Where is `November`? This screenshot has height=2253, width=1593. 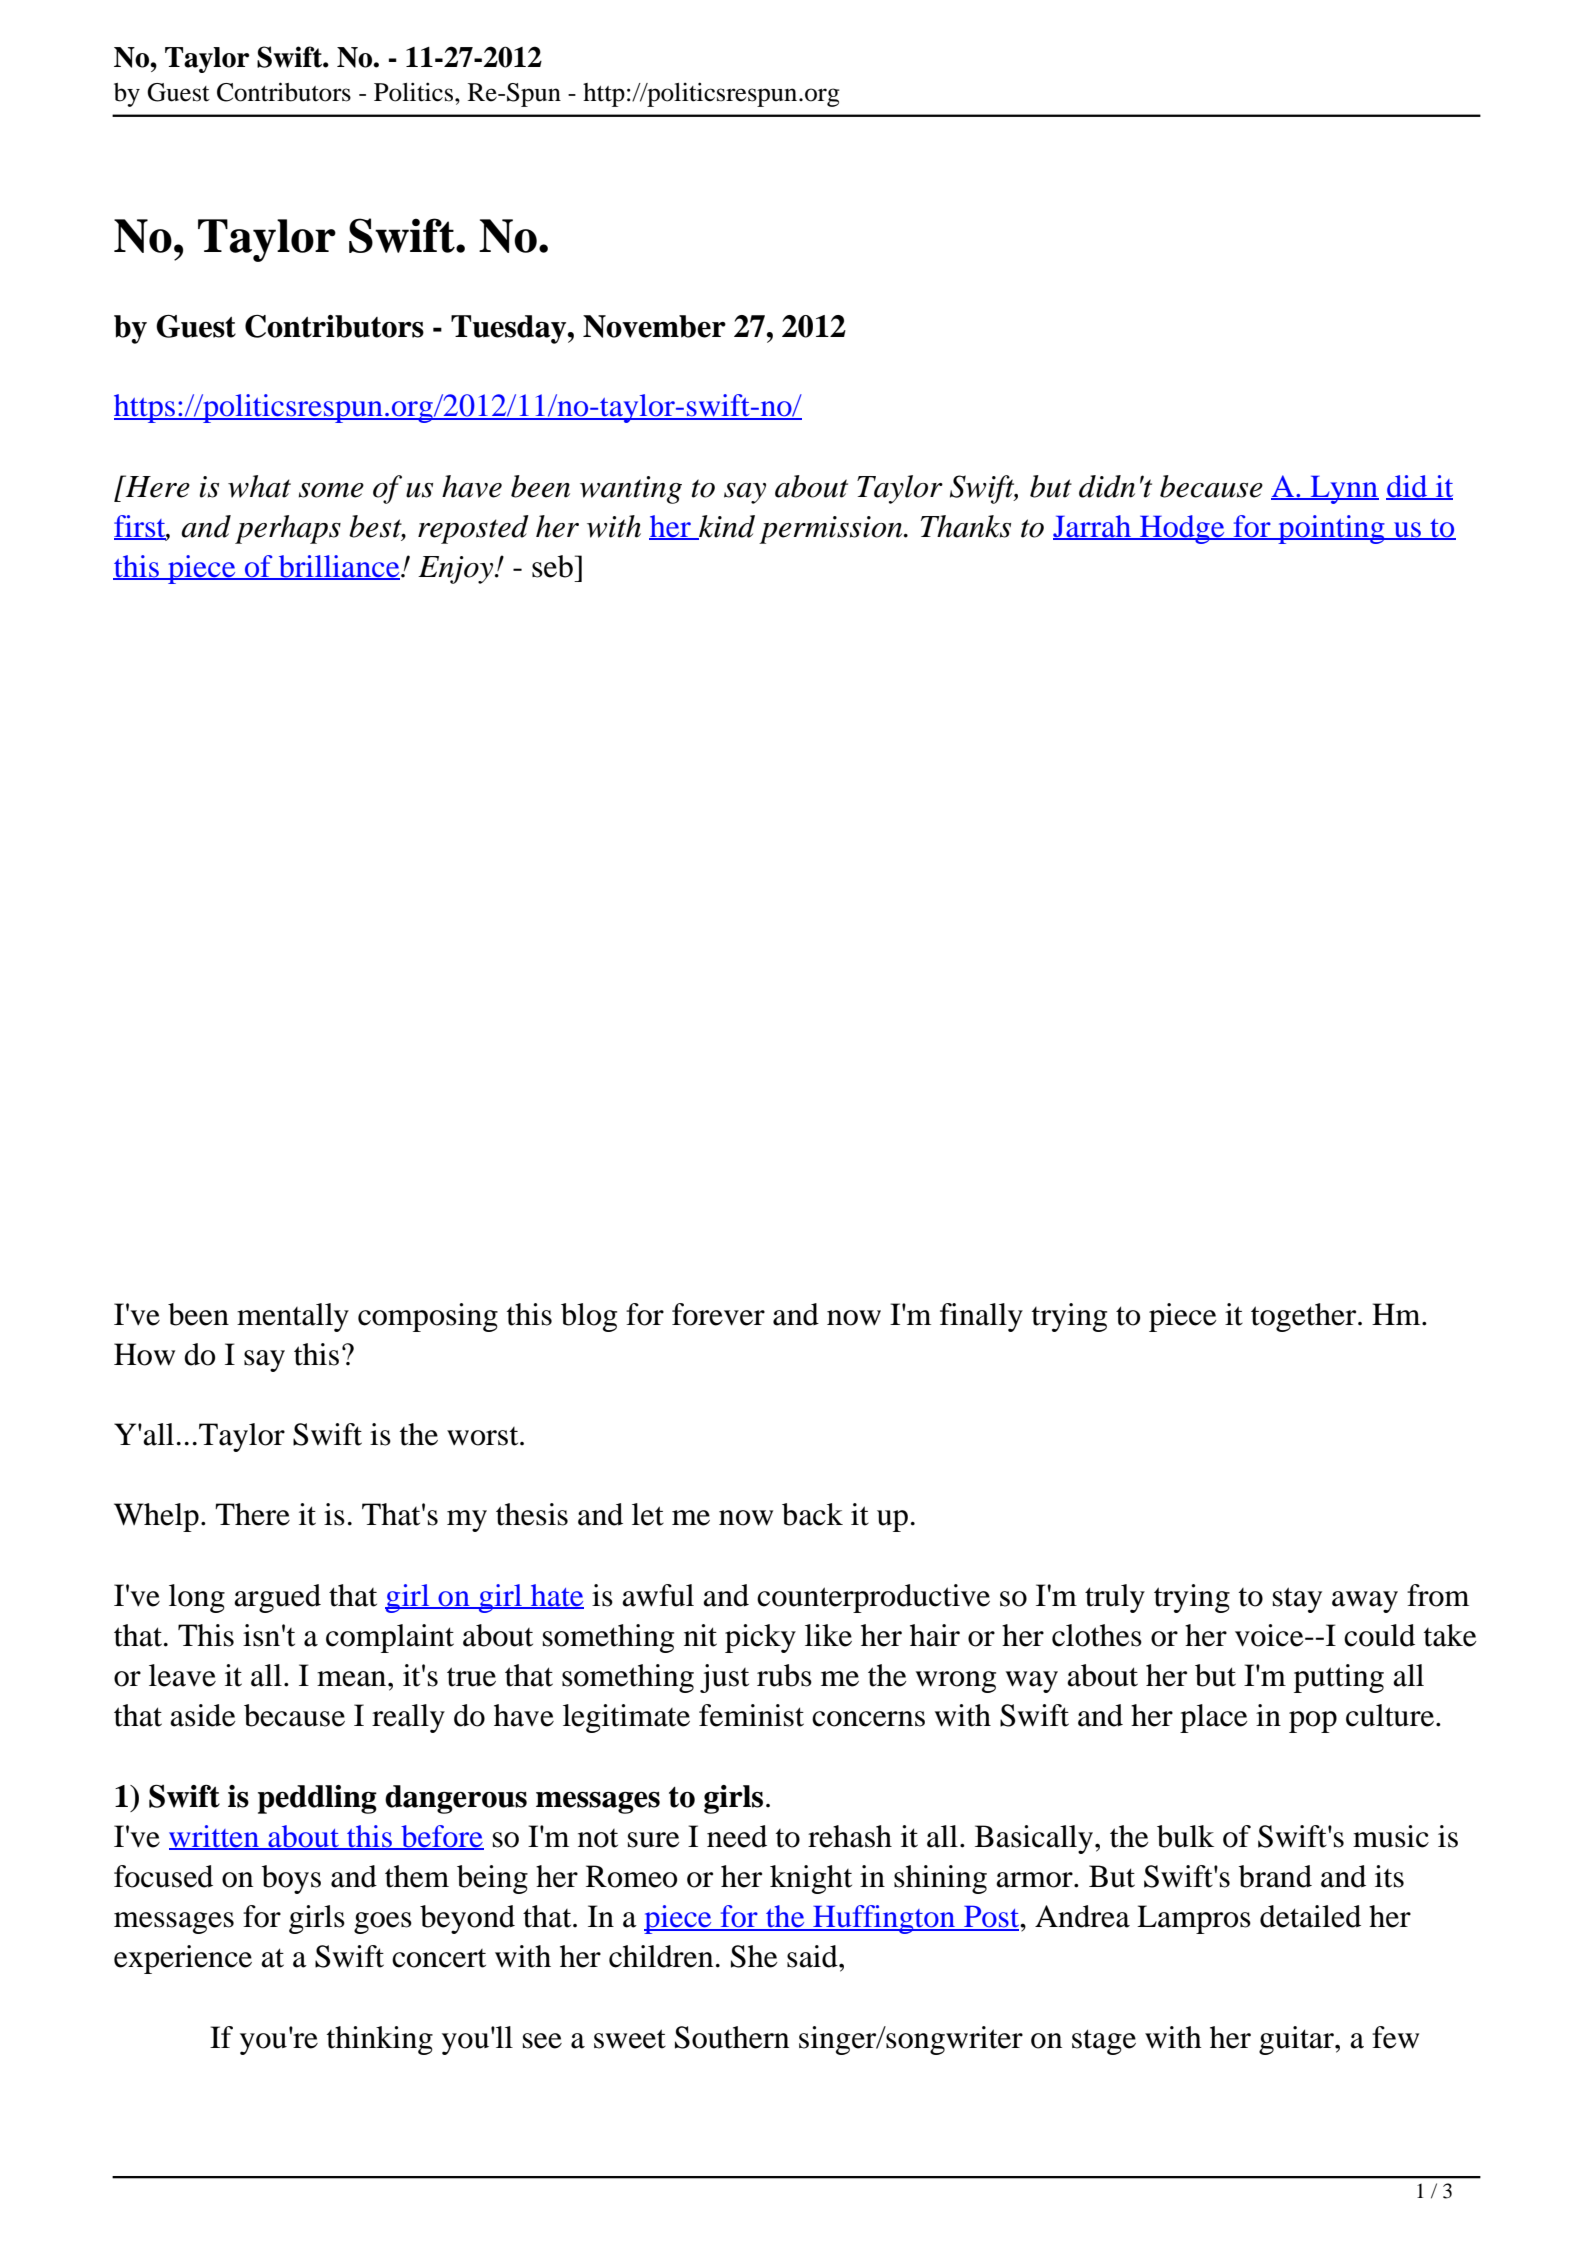 November is located at coordinates (654, 326).
